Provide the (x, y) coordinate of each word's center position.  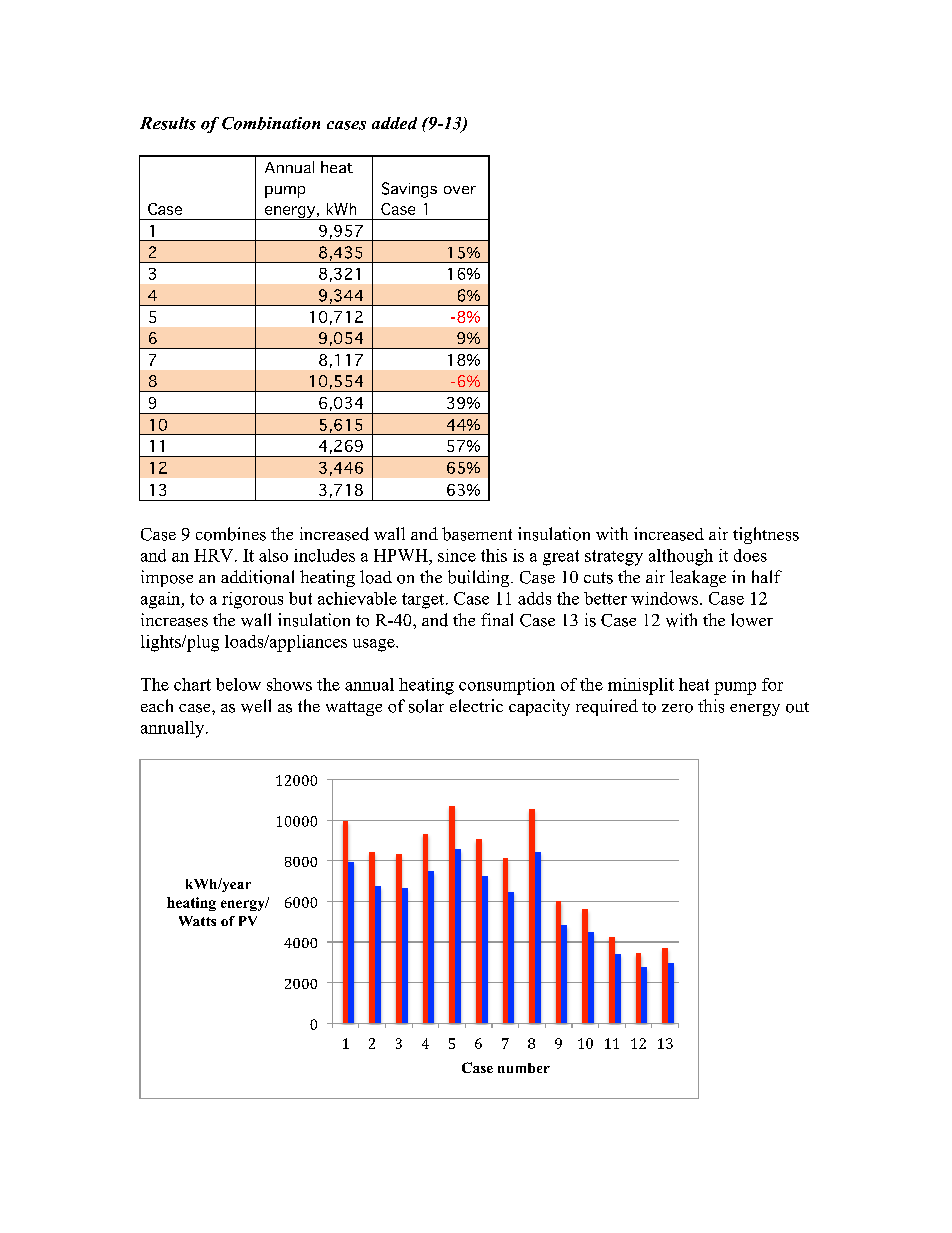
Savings (409, 190)
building (480, 578)
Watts (197, 921)
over (460, 190)
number (524, 1068)
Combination (271, 123)
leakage (698, 578)
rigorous (252, 600)
